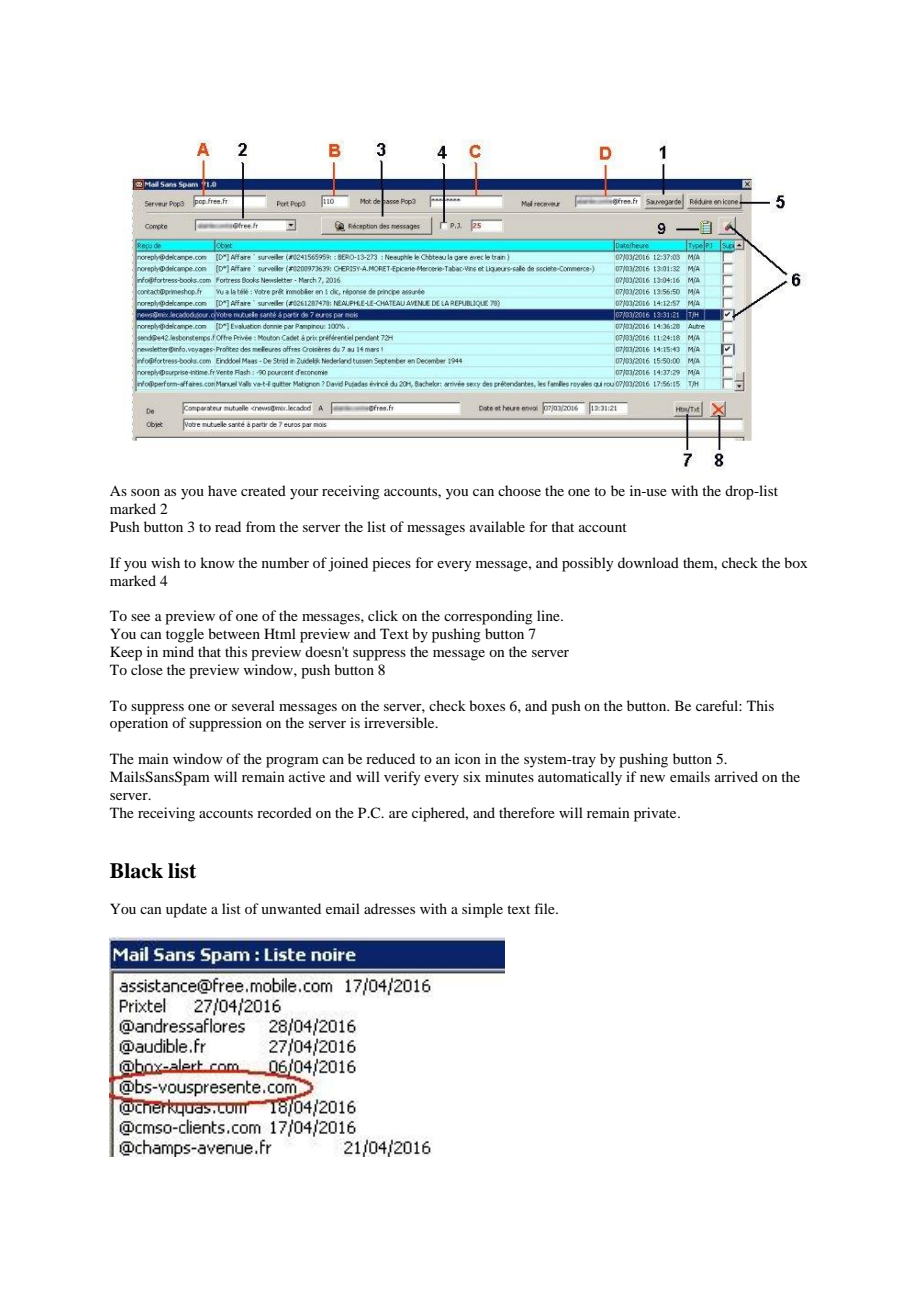 Image resolution: width=924 pixels, height=1308 pixels. What do you see at coordinates (139, 724) in the screenshot?
I see `operation` at bounding box center [139, 724].
